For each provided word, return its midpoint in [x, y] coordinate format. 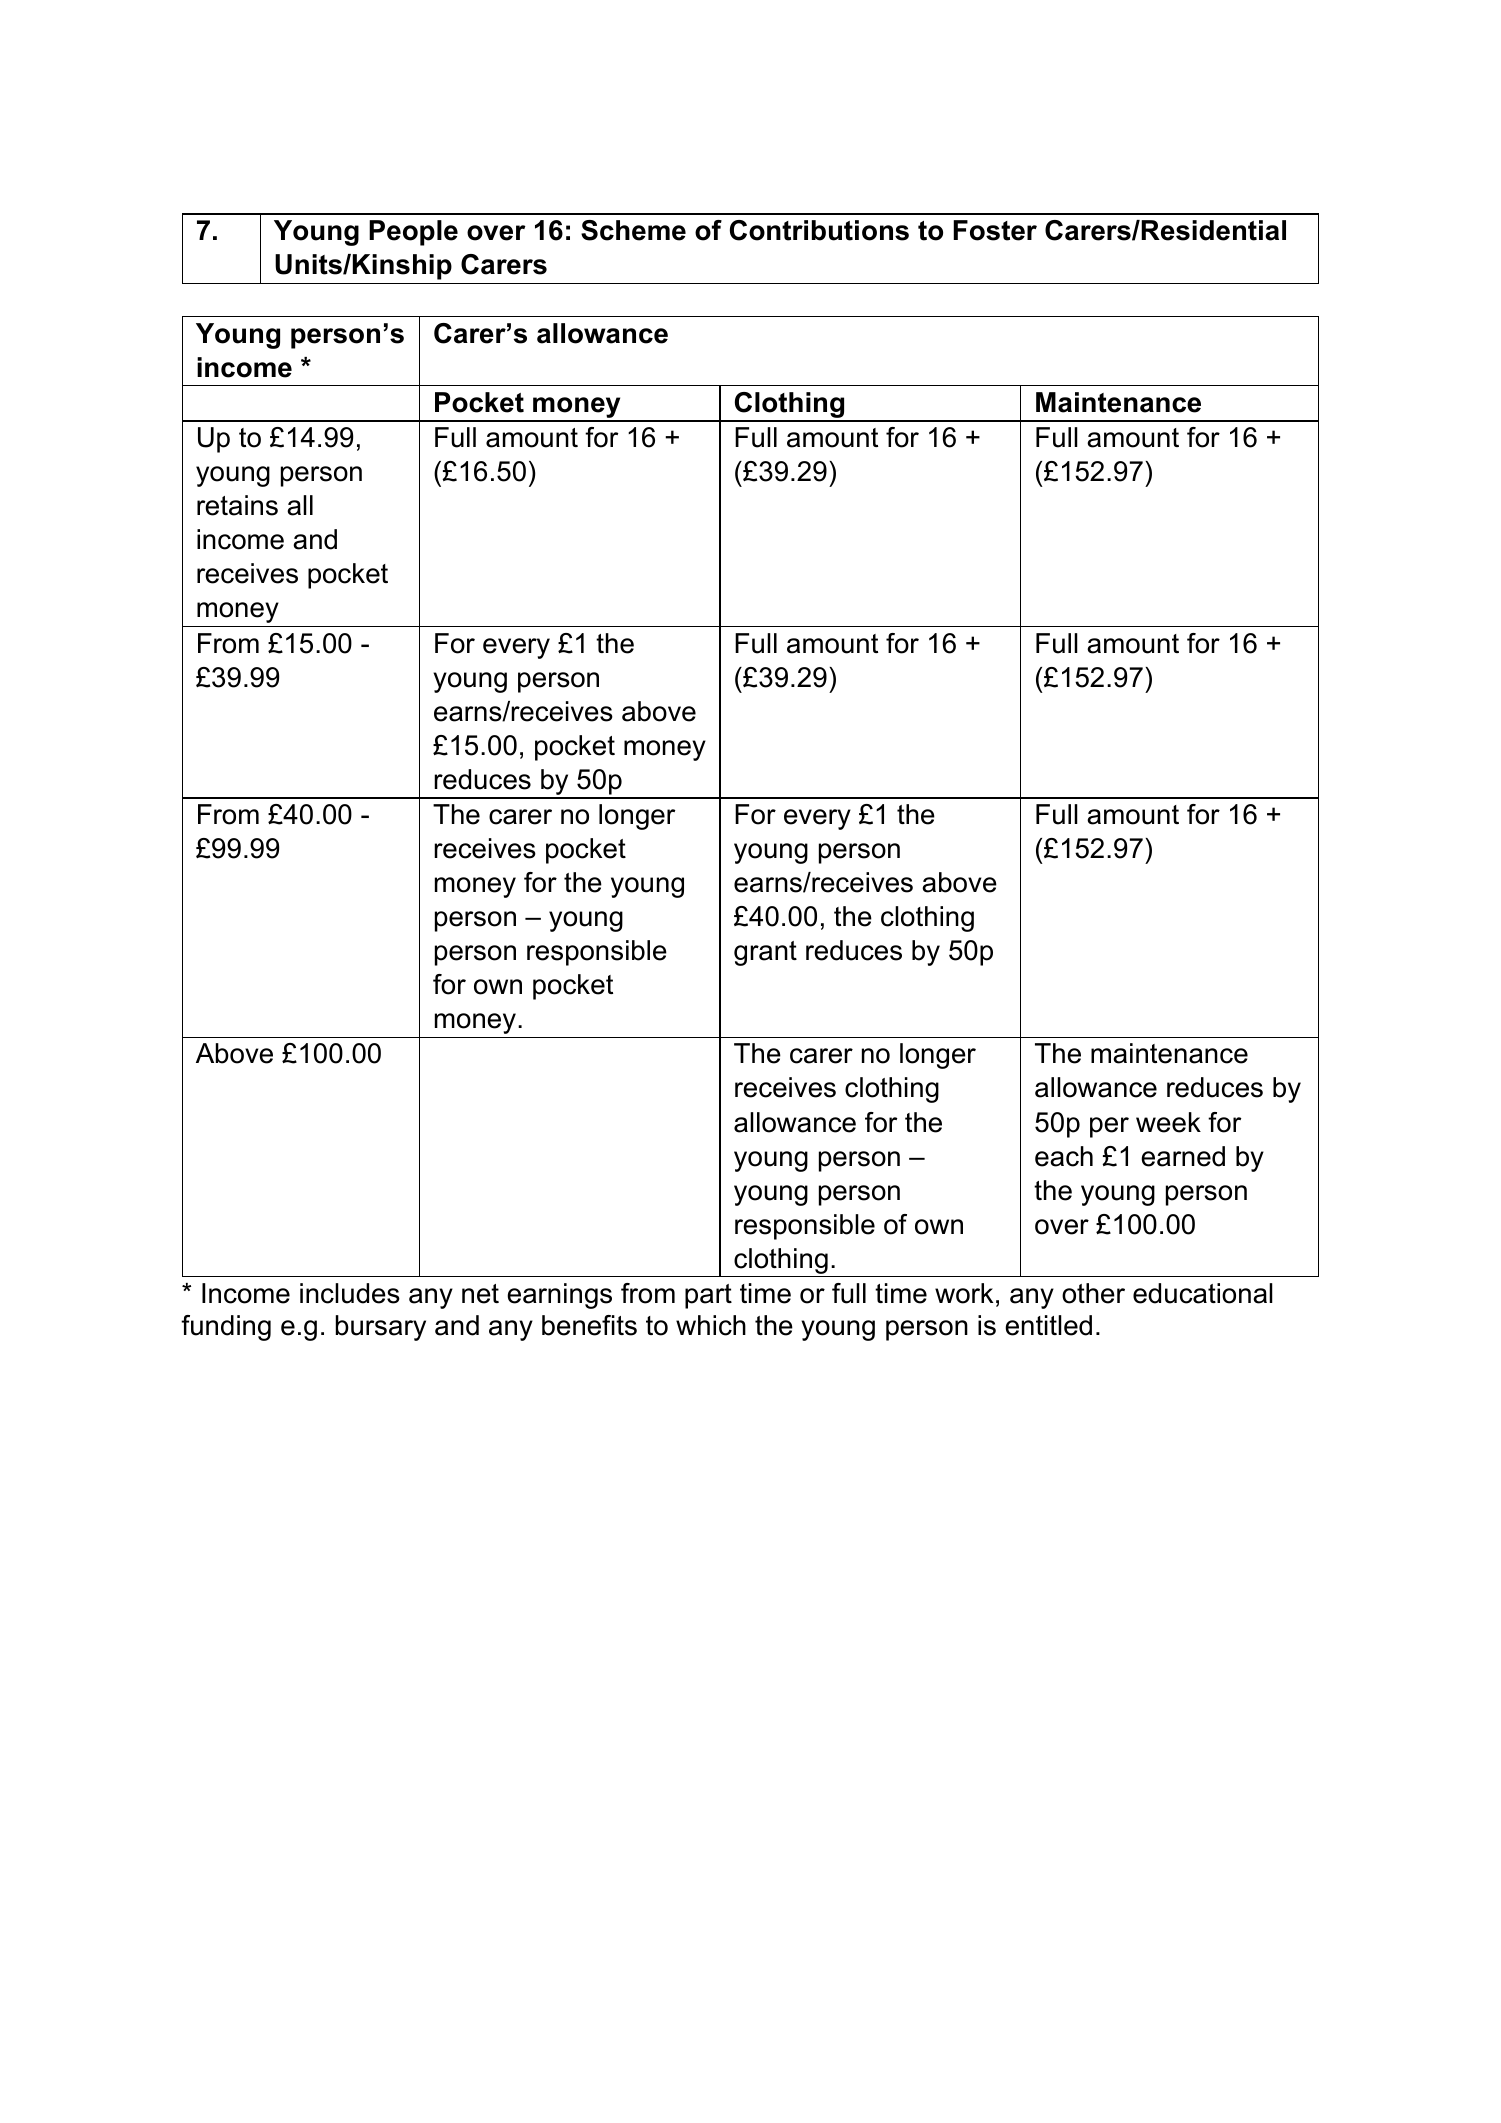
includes [350, 1293]
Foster [995, 230]
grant [765, 953]
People [413, 233]
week [1168, 1122]
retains [237, 505]
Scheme [633, 230]
